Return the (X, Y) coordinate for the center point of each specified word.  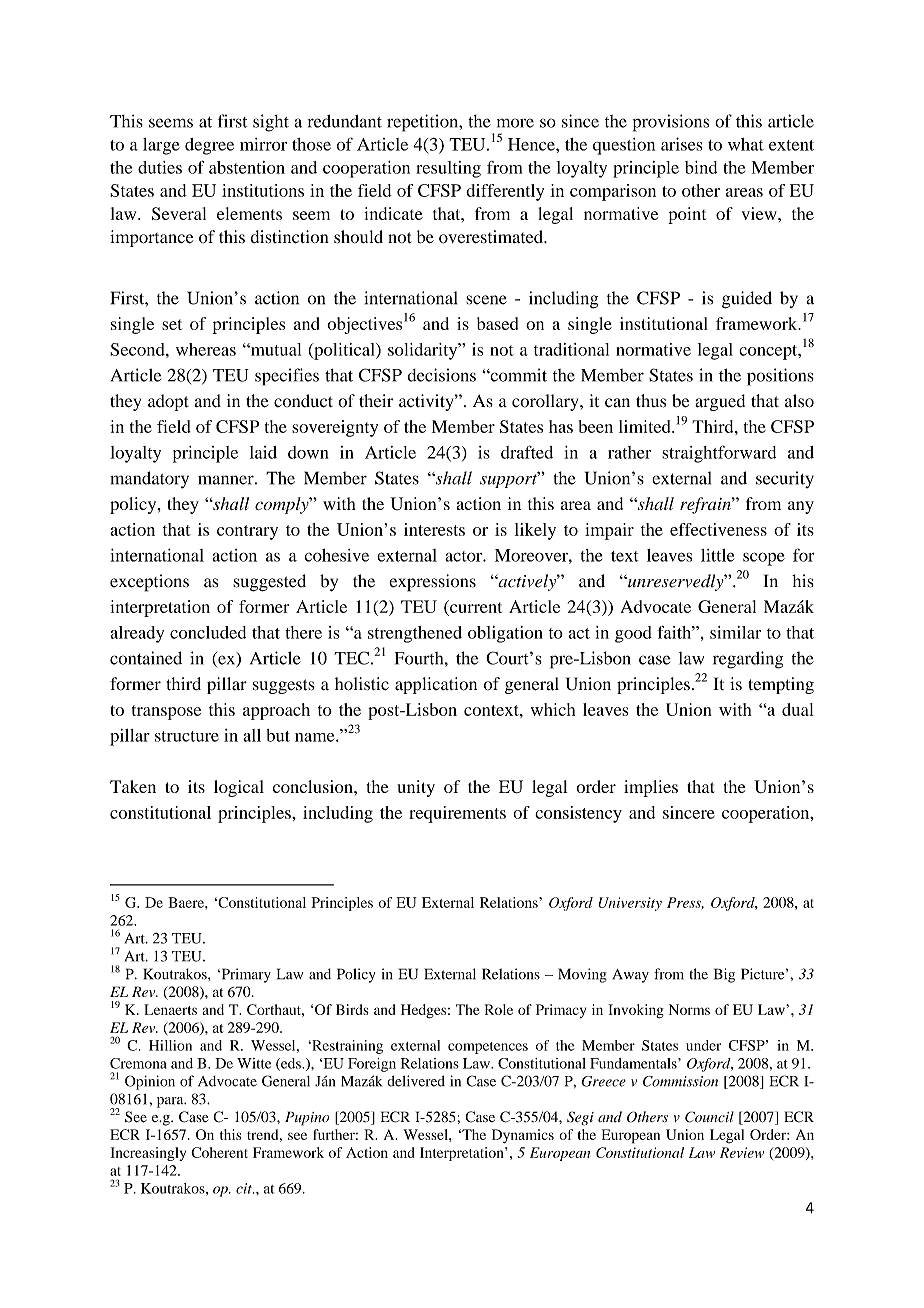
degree (209, 146)
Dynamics (523, 1136)
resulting (448, 169)
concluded (208, 632)
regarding (748, 660)
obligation (505, 634)
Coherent (219, 1152)
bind (701, 167)
